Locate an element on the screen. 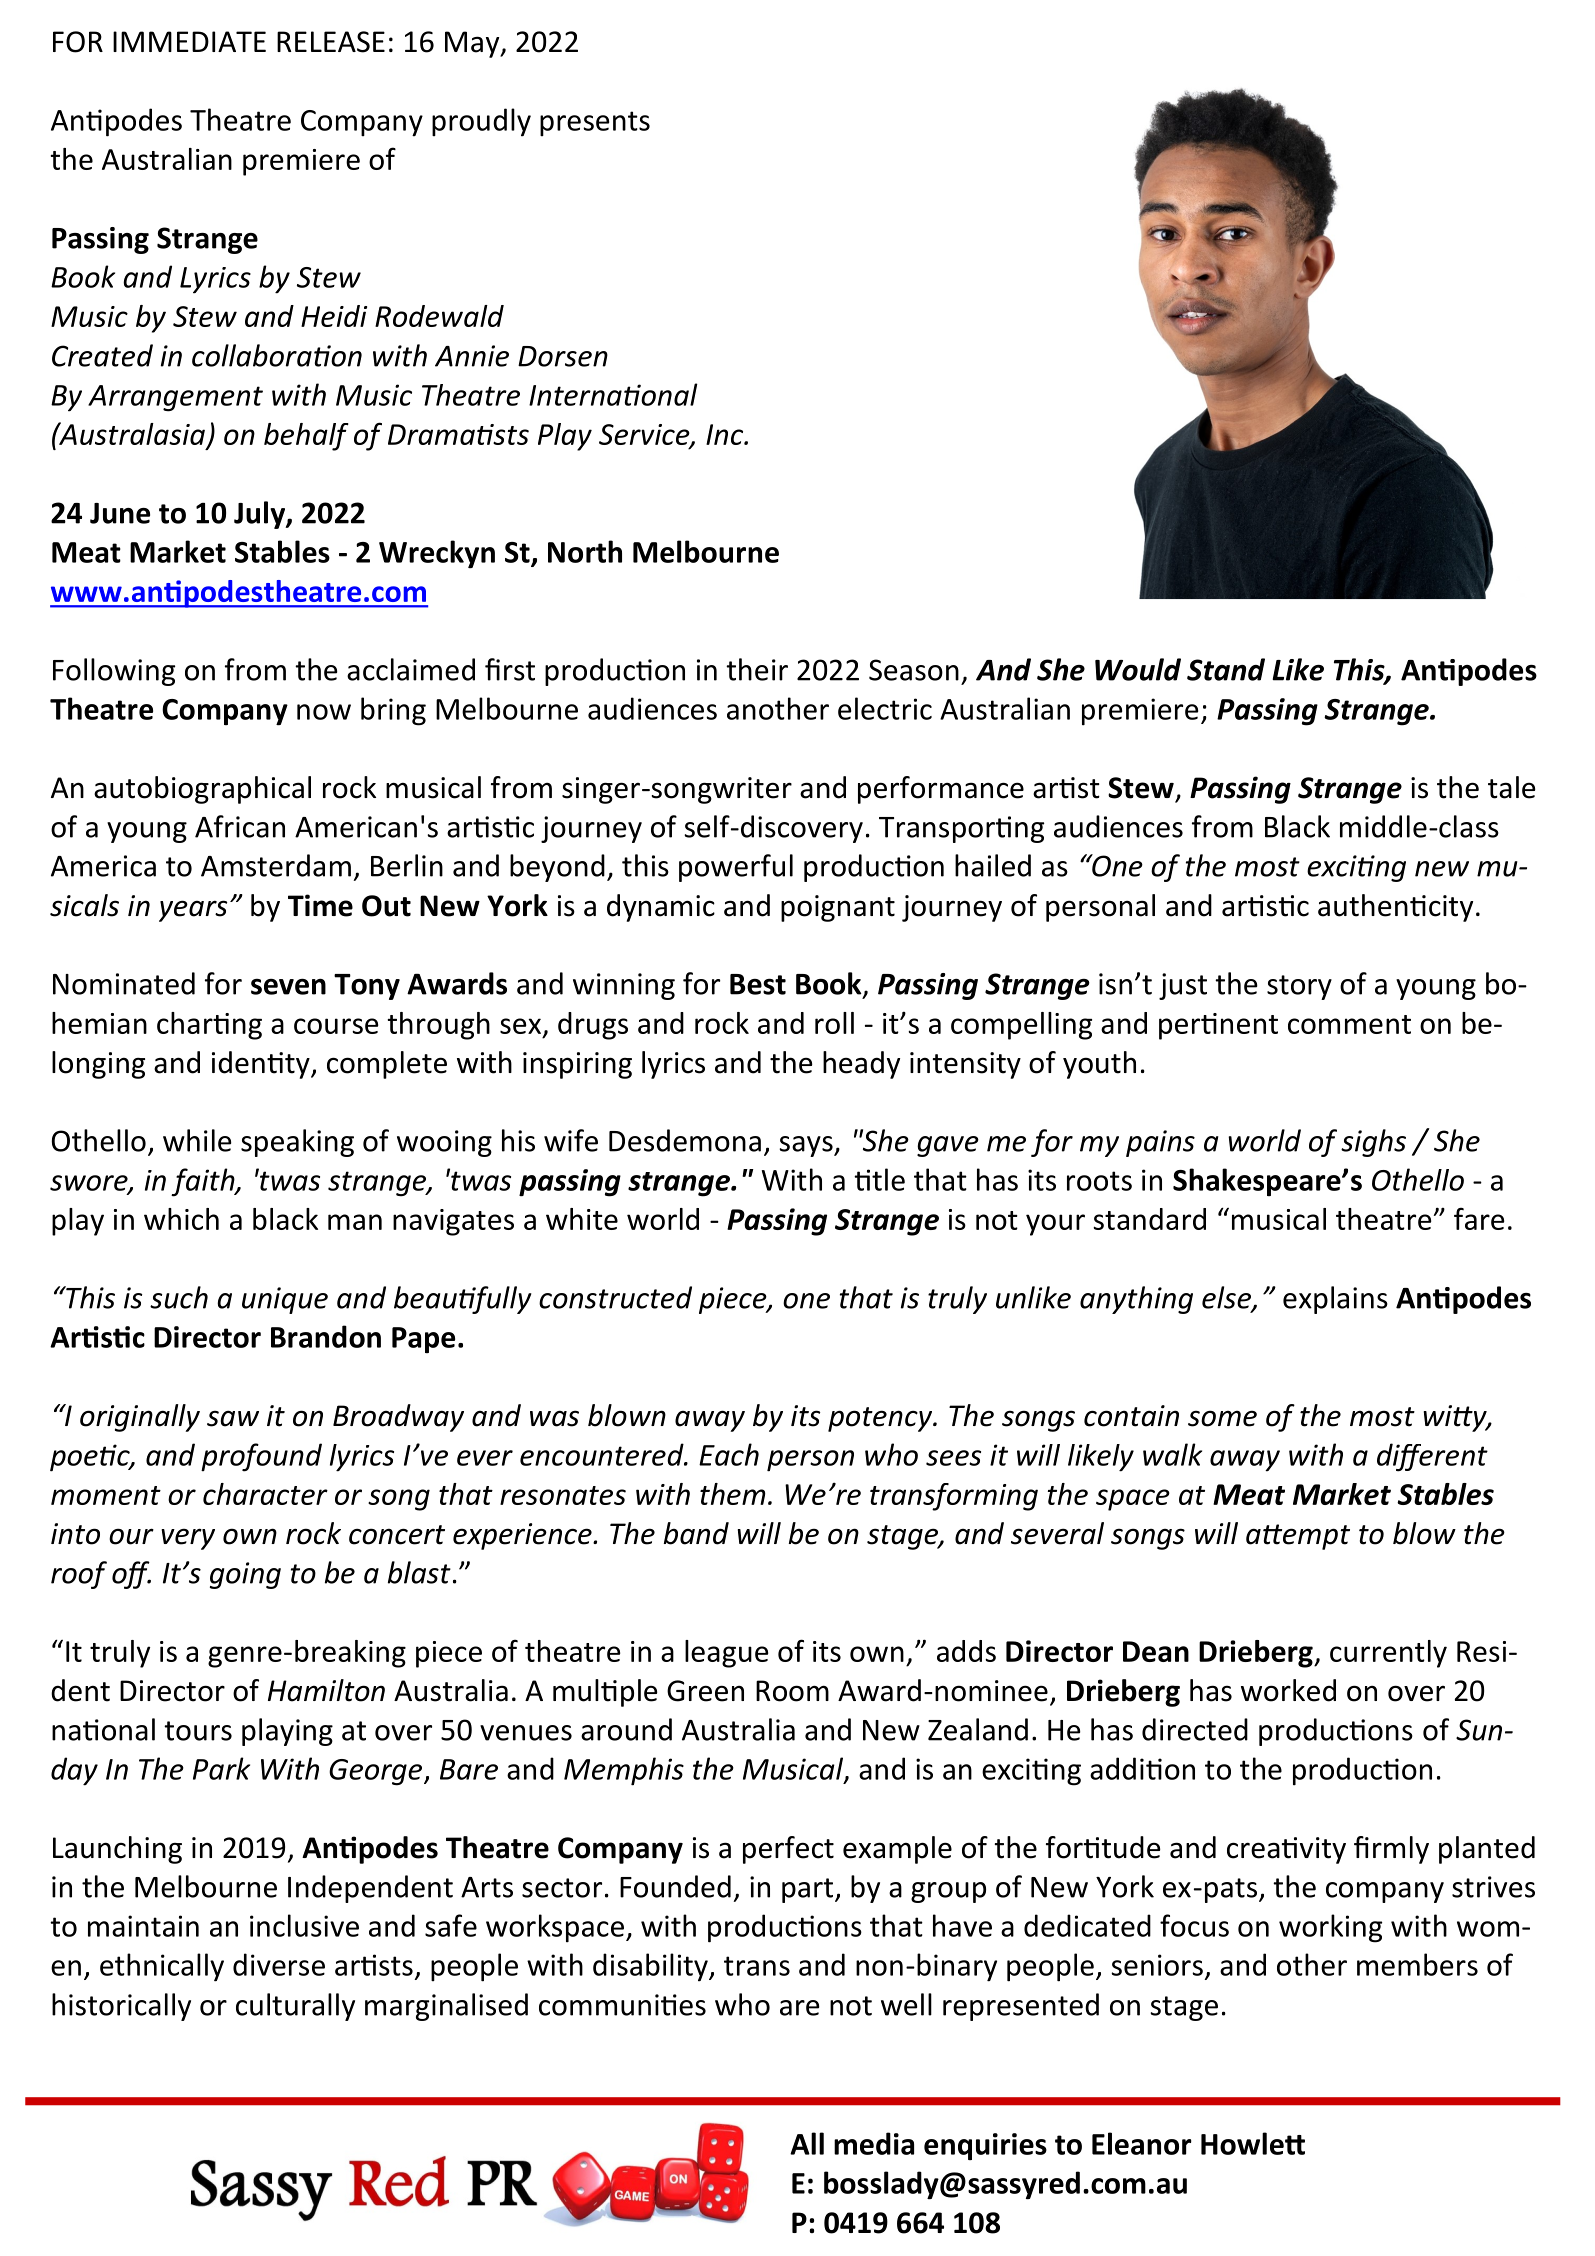  RELEASE is located at coordinates (331, 42).
